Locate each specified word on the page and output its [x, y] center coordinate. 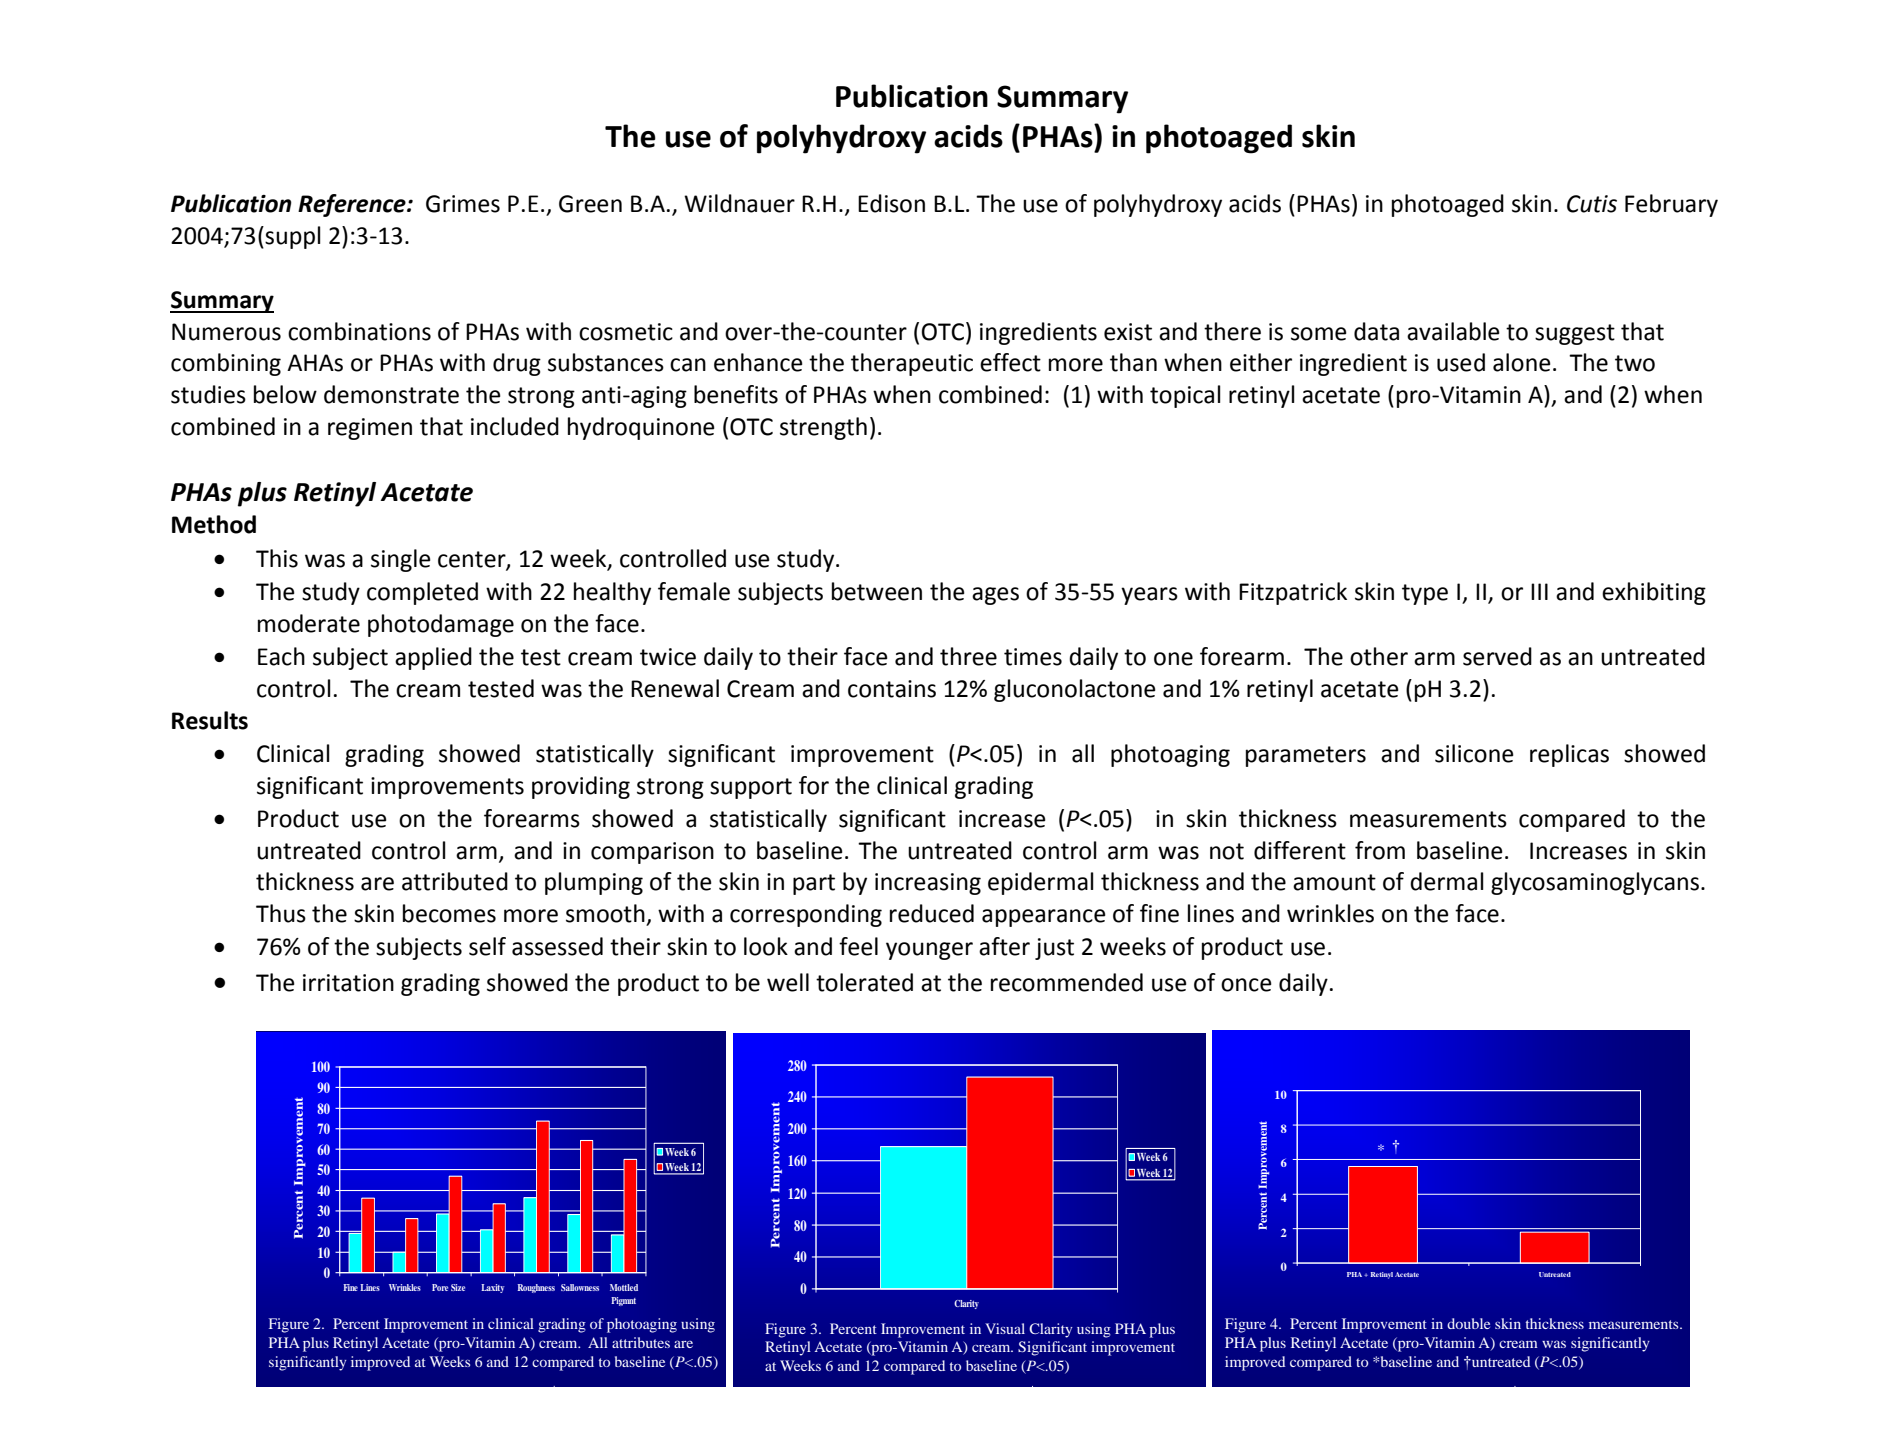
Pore [440, 1287]
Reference [353, 205]
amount [1334, 882]
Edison [891, 203]
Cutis [1592, 204]
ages [995, 596]
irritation [348, 983]
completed [422, 593]
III [1539, 591]
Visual [1005, 1328]
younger [929, 951]
